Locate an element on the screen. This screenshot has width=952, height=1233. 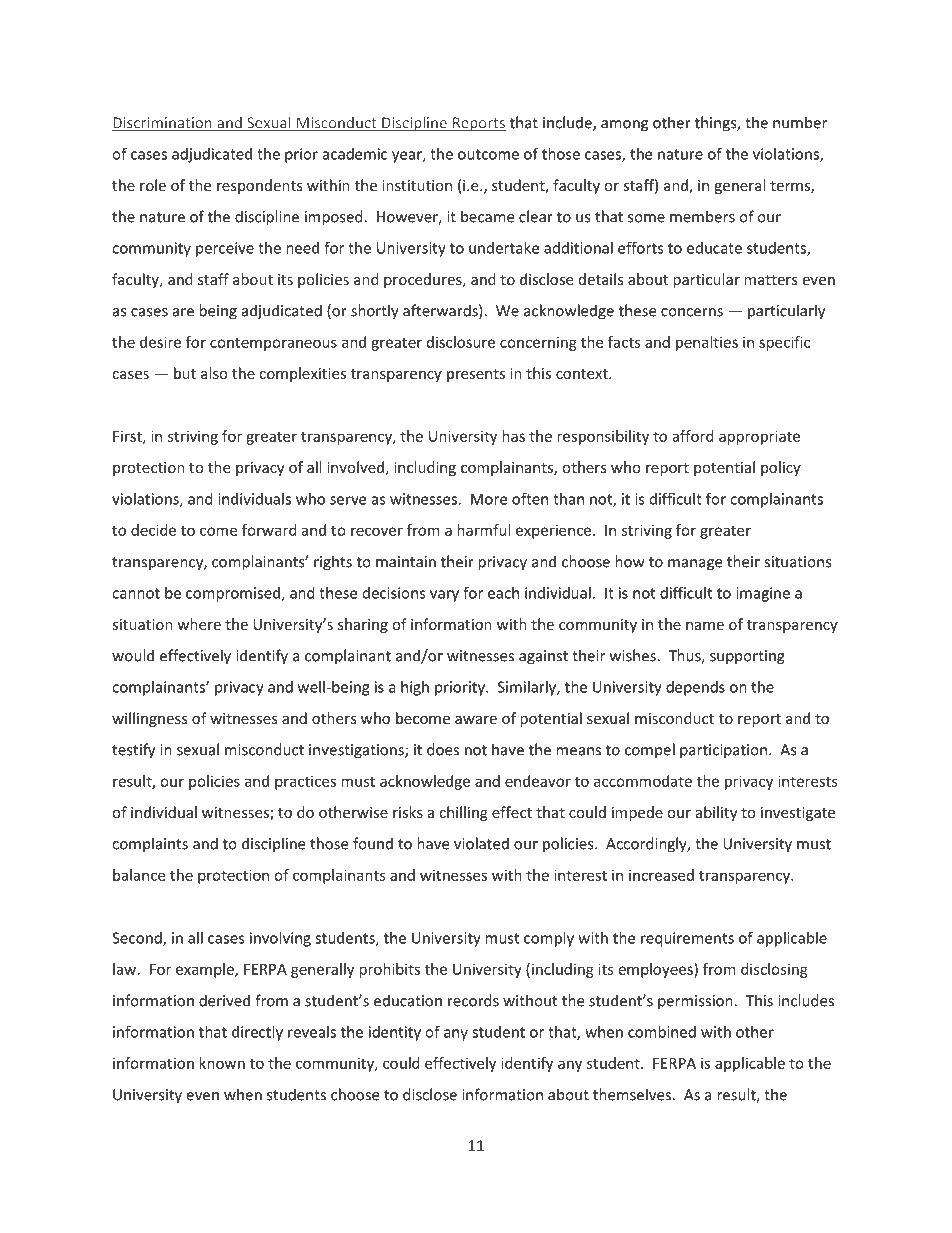
also is located at coordinates (214, 373).
